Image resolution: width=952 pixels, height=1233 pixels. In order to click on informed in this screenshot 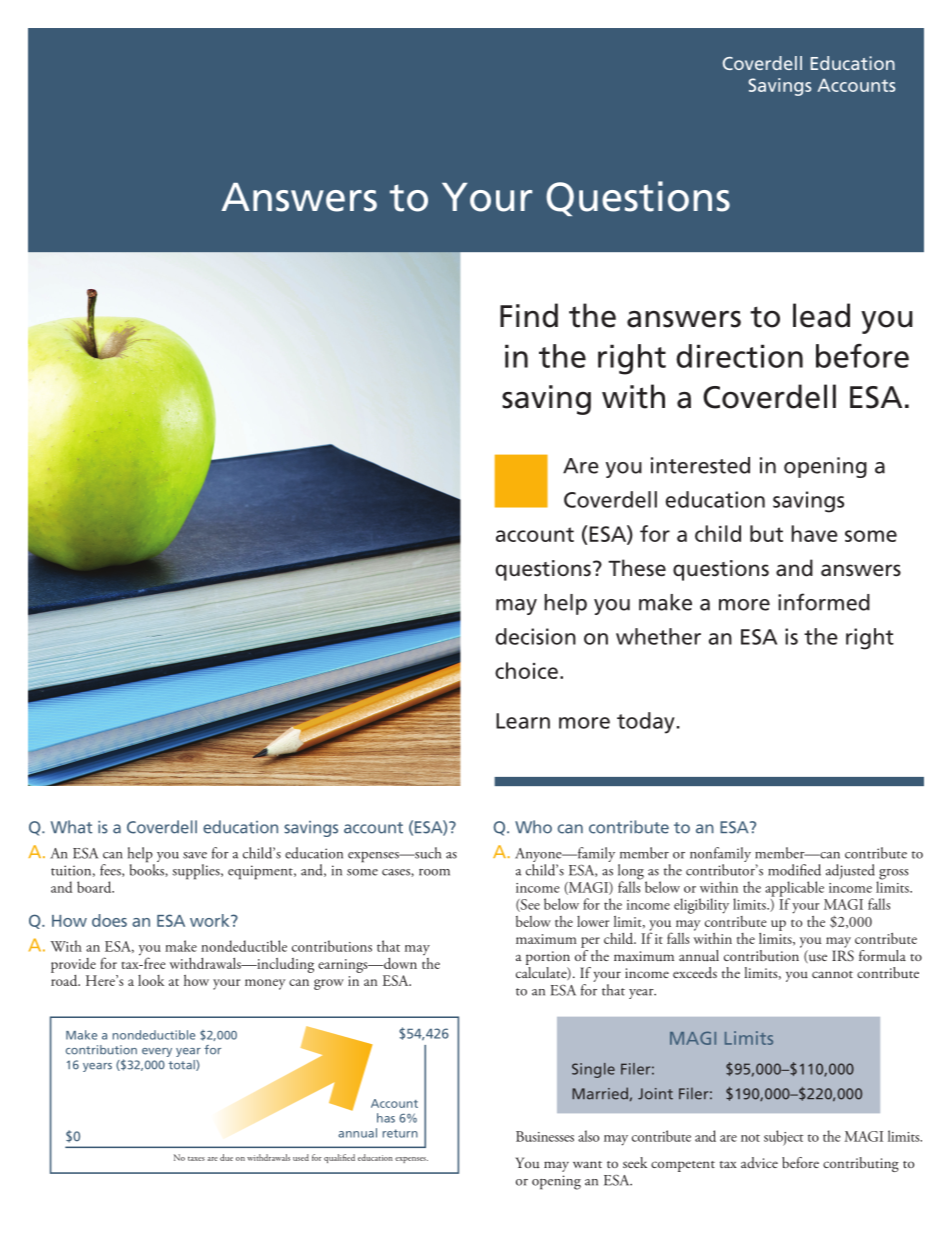, I will do `click(824, 602)`.
